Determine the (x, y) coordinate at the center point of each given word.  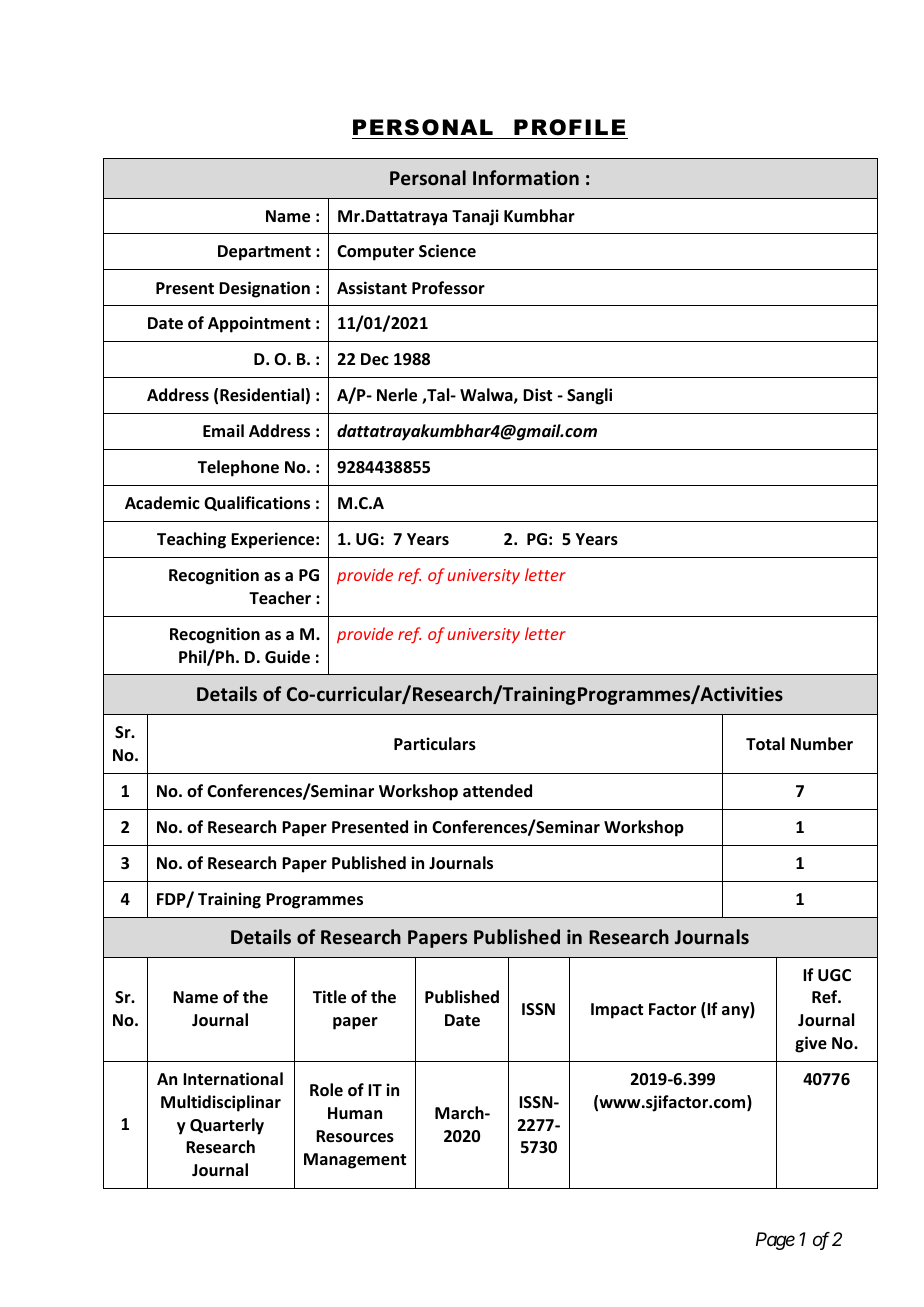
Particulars (435, 744)
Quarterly (227, 1126)
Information (526, 178)
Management (355, 1161)
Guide (287, 657)
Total (765, 744)
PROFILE (569, 127)
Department (264, 253)
